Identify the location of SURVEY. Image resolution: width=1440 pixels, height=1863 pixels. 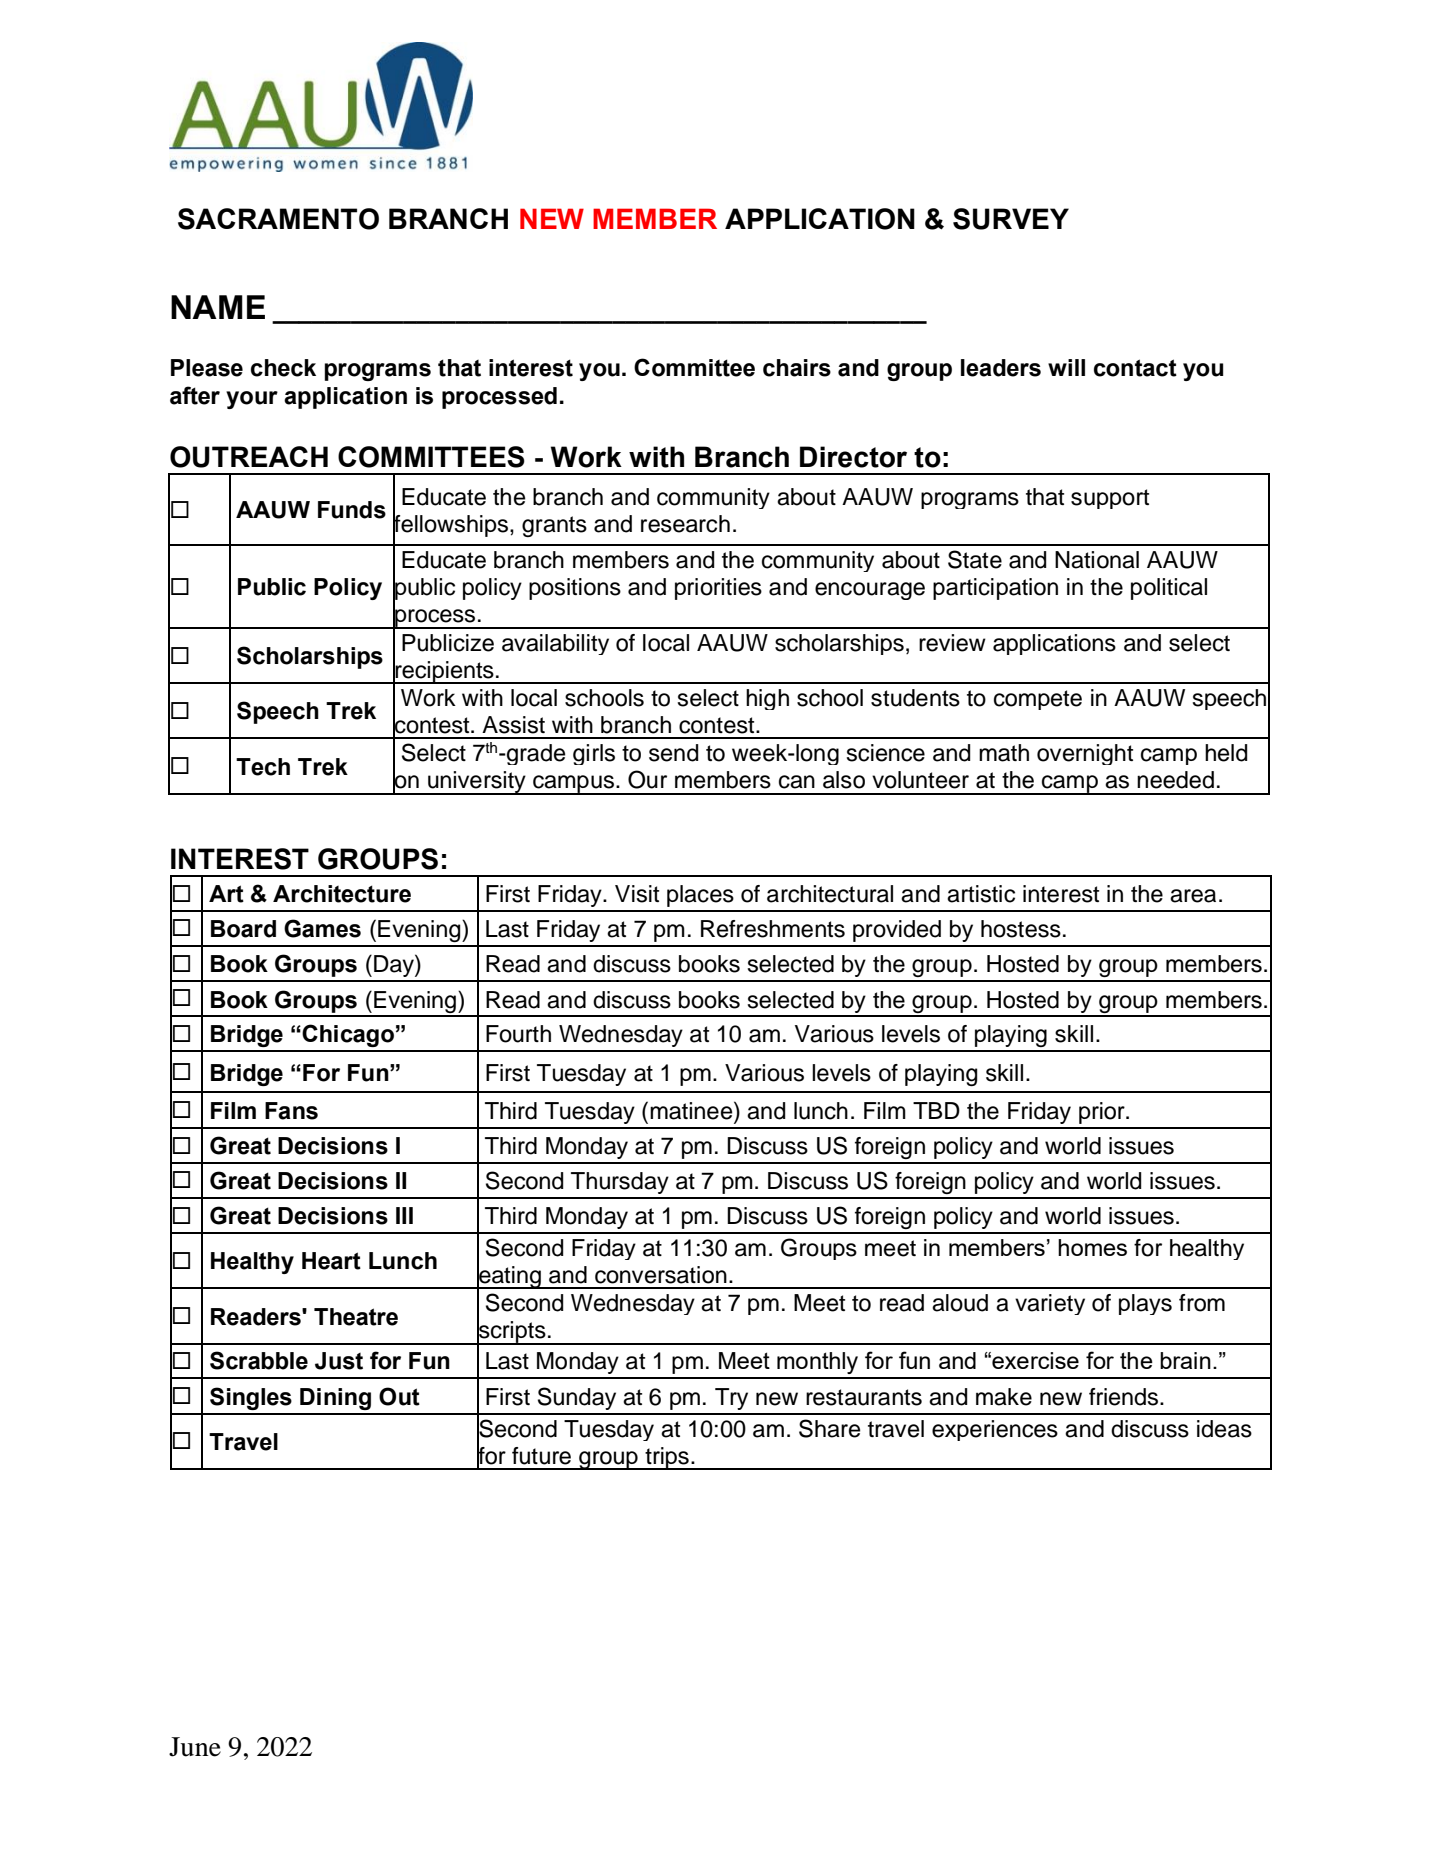
(1011, 219).
